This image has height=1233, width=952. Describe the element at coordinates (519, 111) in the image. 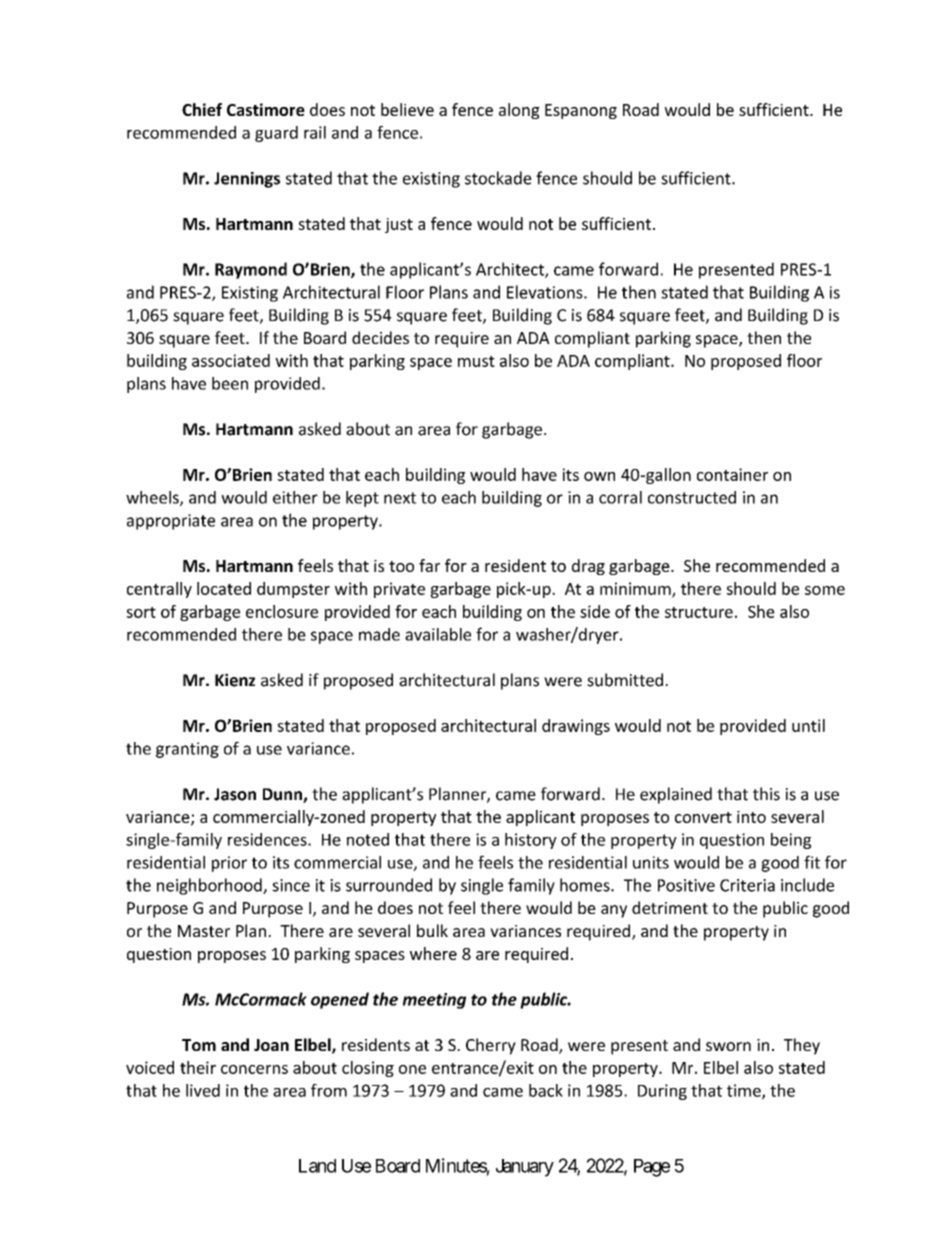

I see `along` at that location.
